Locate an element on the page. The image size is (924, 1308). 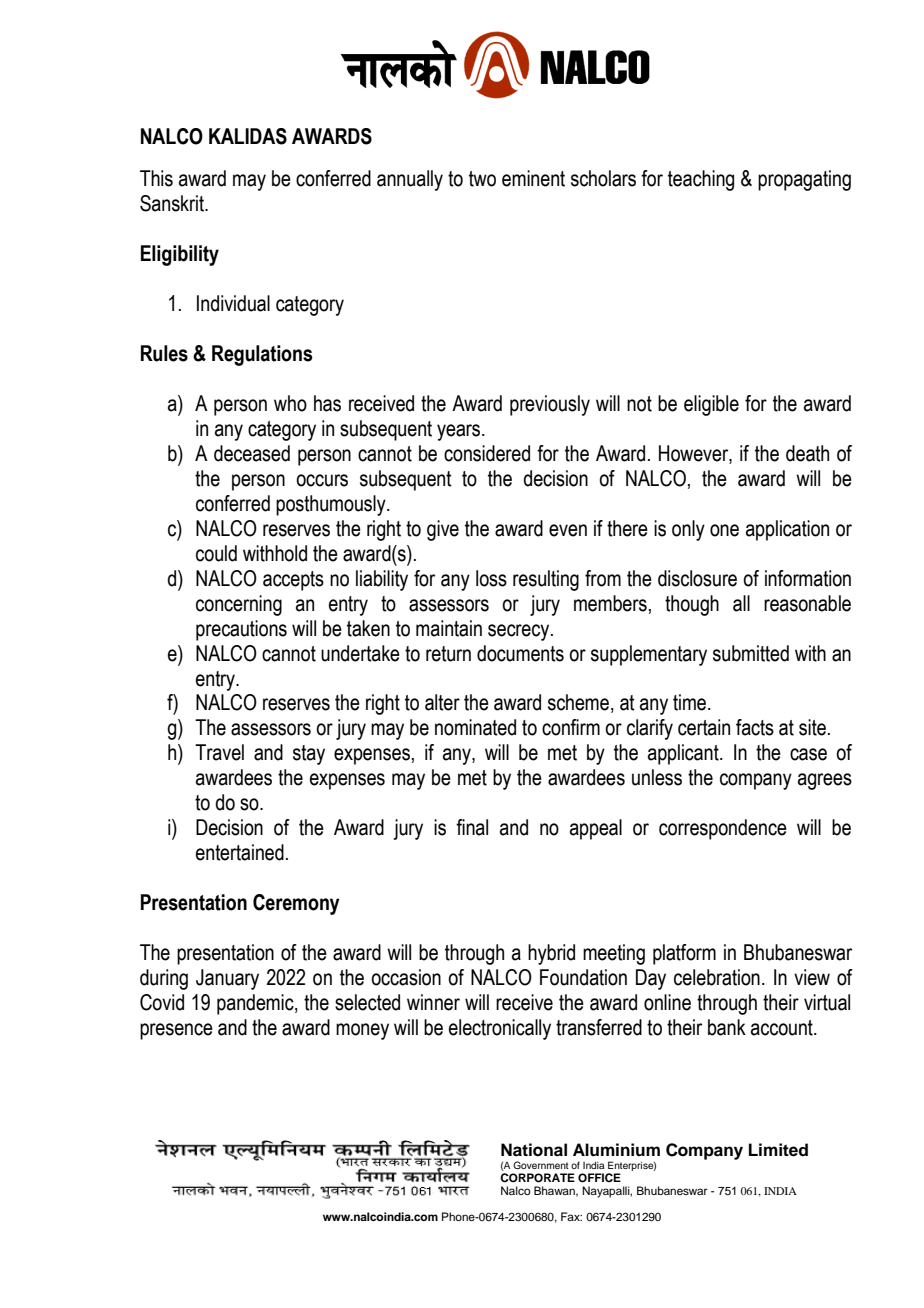
two is located at coordinates (482, 179).
